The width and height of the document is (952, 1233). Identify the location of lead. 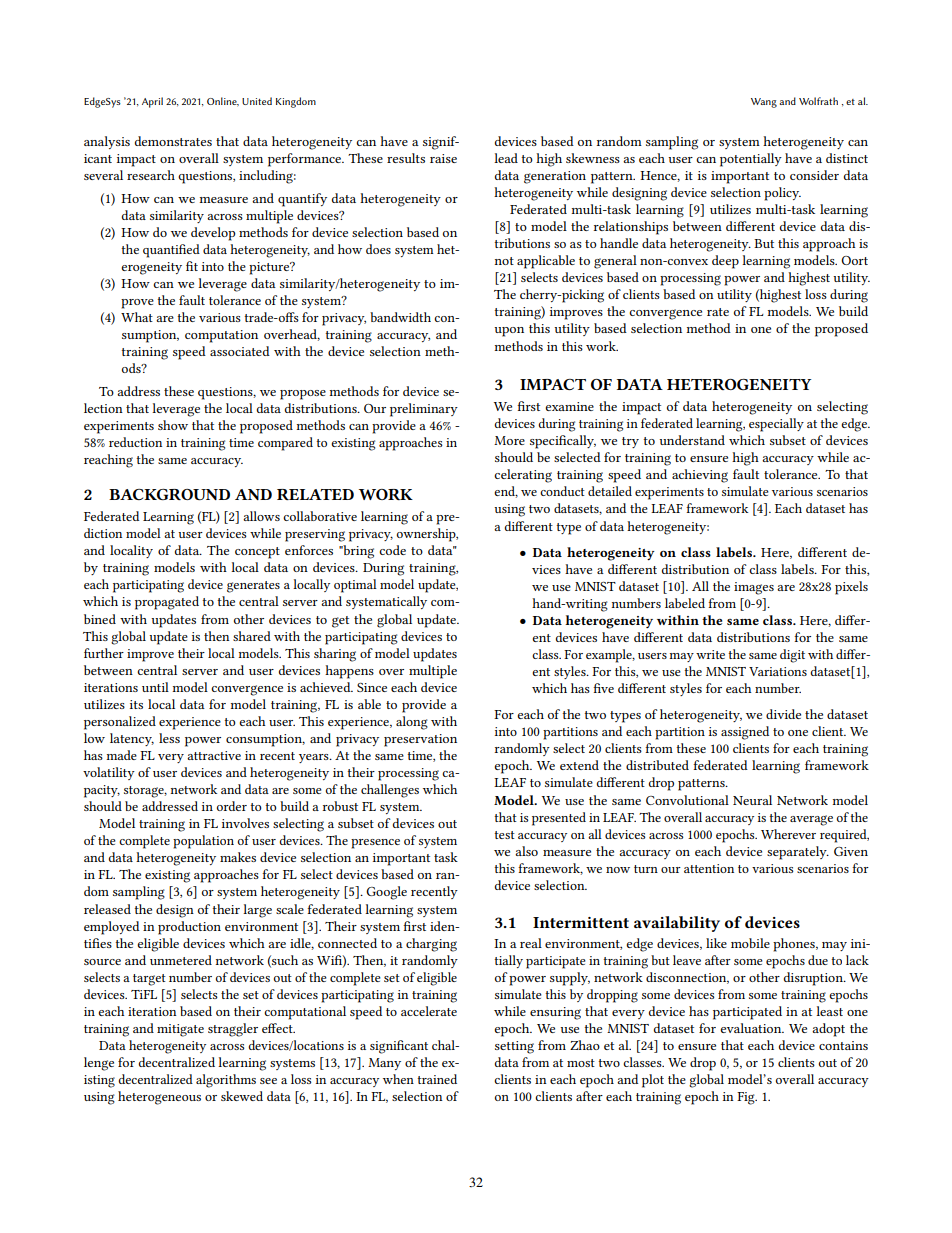
(506, 158).
